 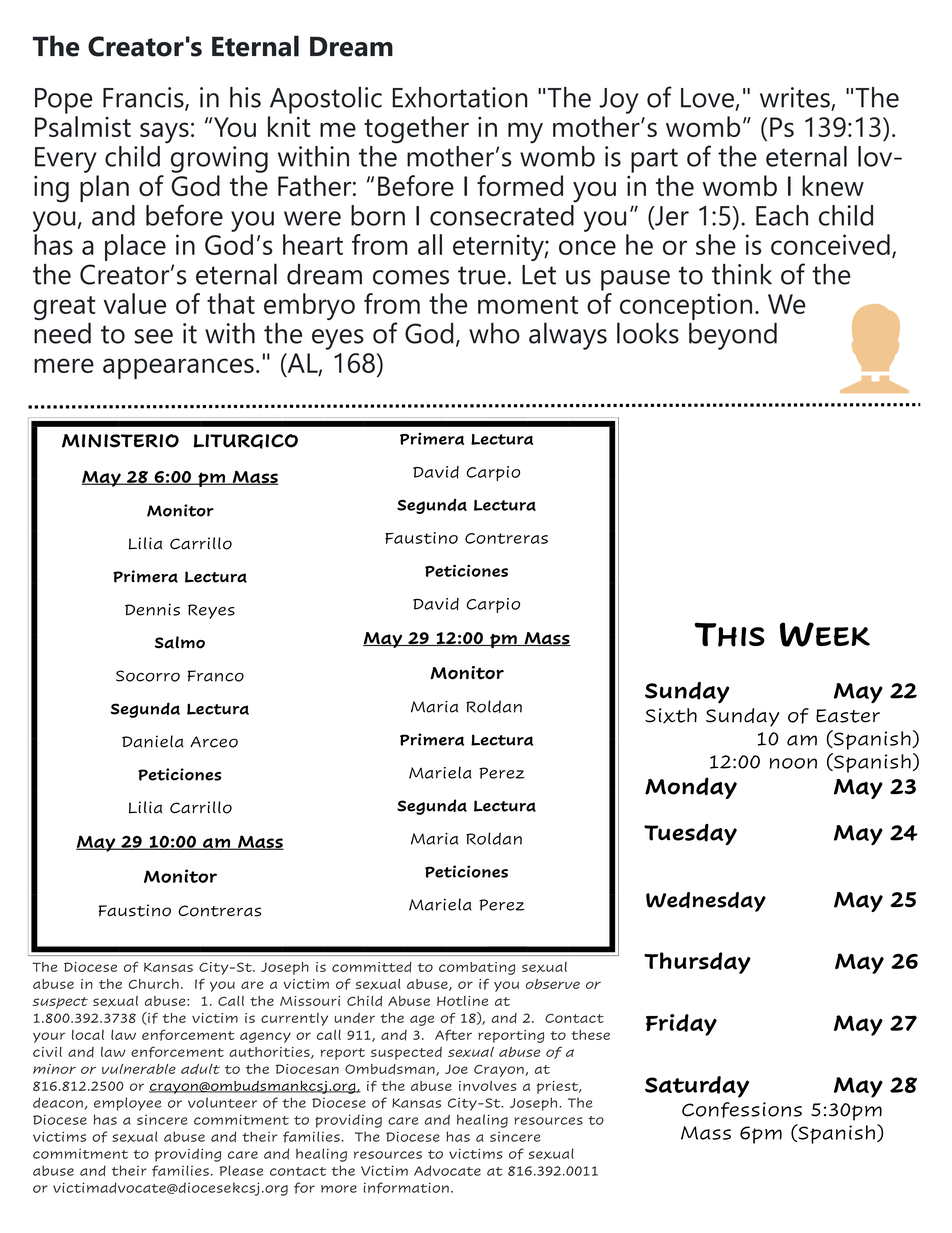 I want to click on employee, so click(x=127, y=1104).
